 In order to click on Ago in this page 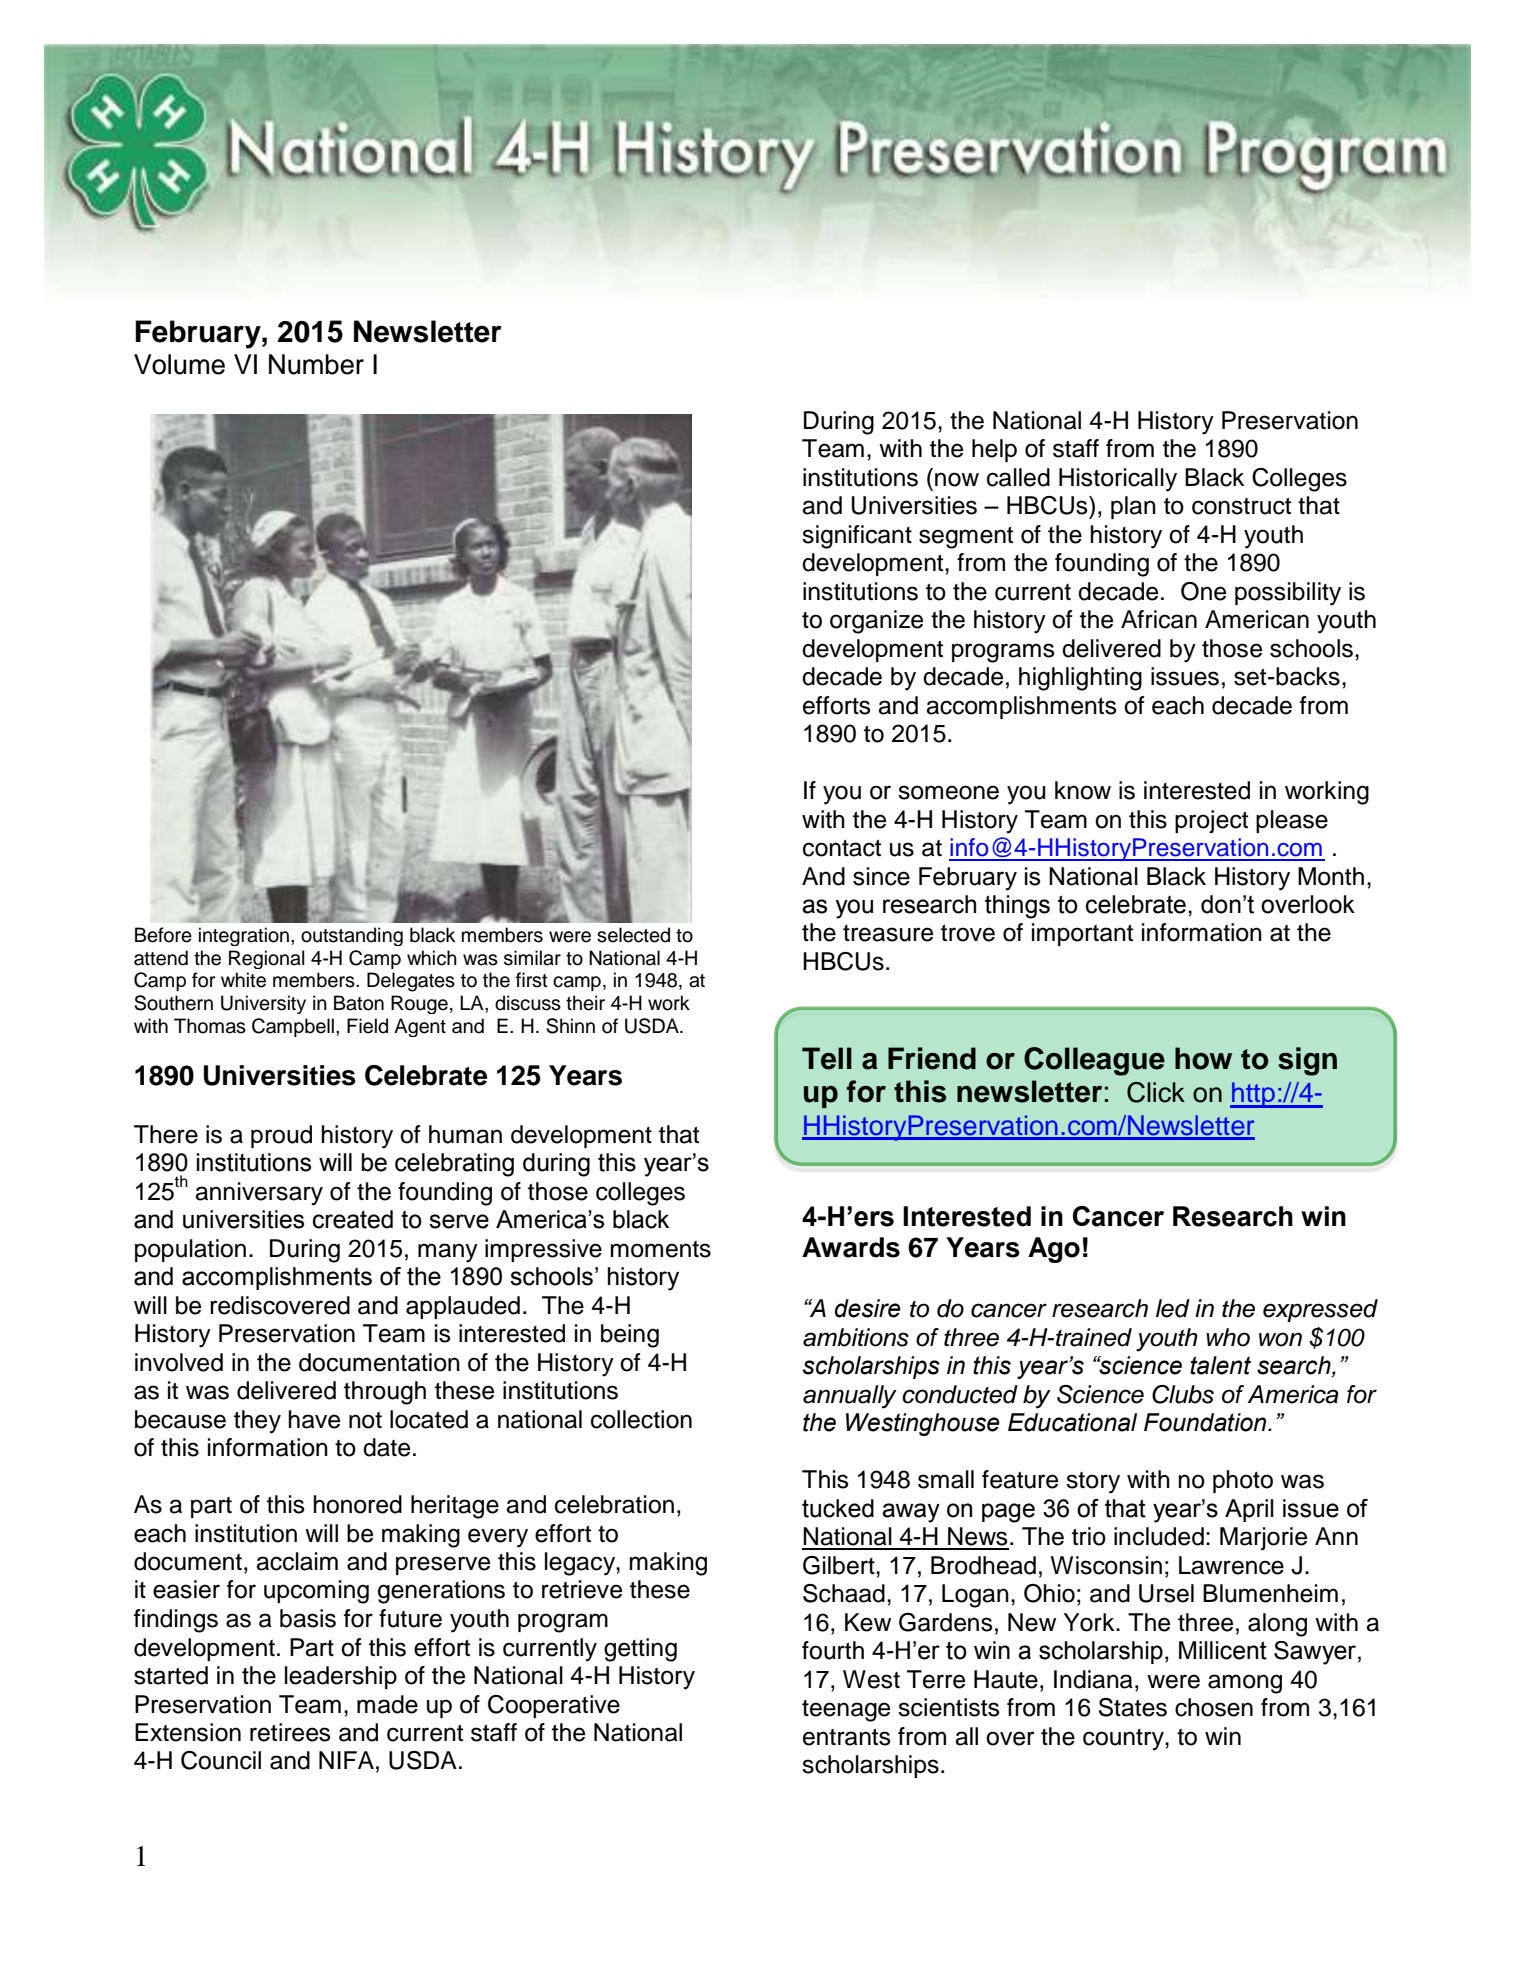, I will do `click(1054, 1250)`.
